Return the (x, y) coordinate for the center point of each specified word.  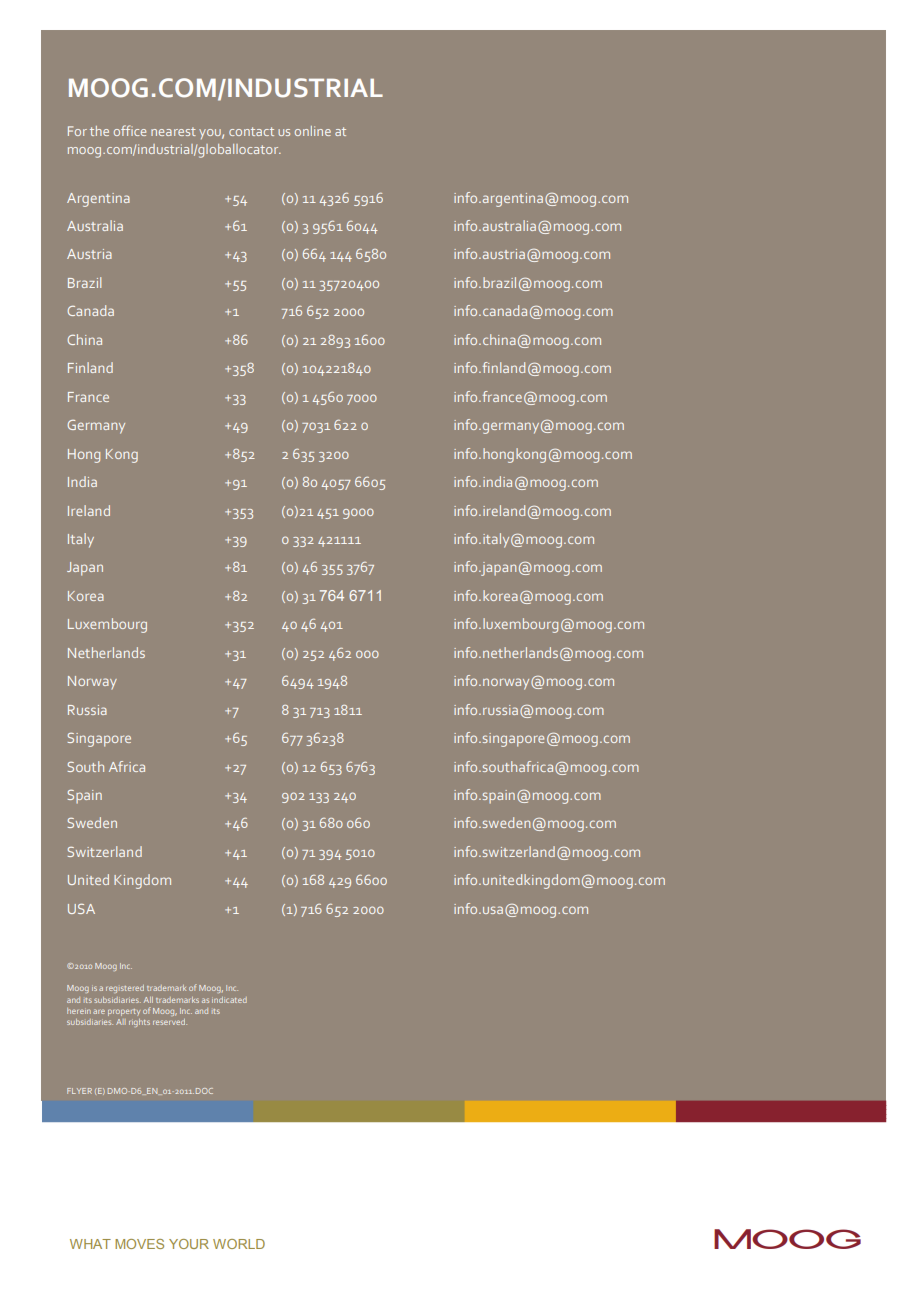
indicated (229, 1000)
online (313, 131)
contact (251, 131)
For (77, 131)
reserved (170, 1022)
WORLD (239, 1244)
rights (139, 1023)
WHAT (90, 1244)
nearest (173, 131)
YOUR (189, 1244)
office (130, 130)
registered (125, 989)
